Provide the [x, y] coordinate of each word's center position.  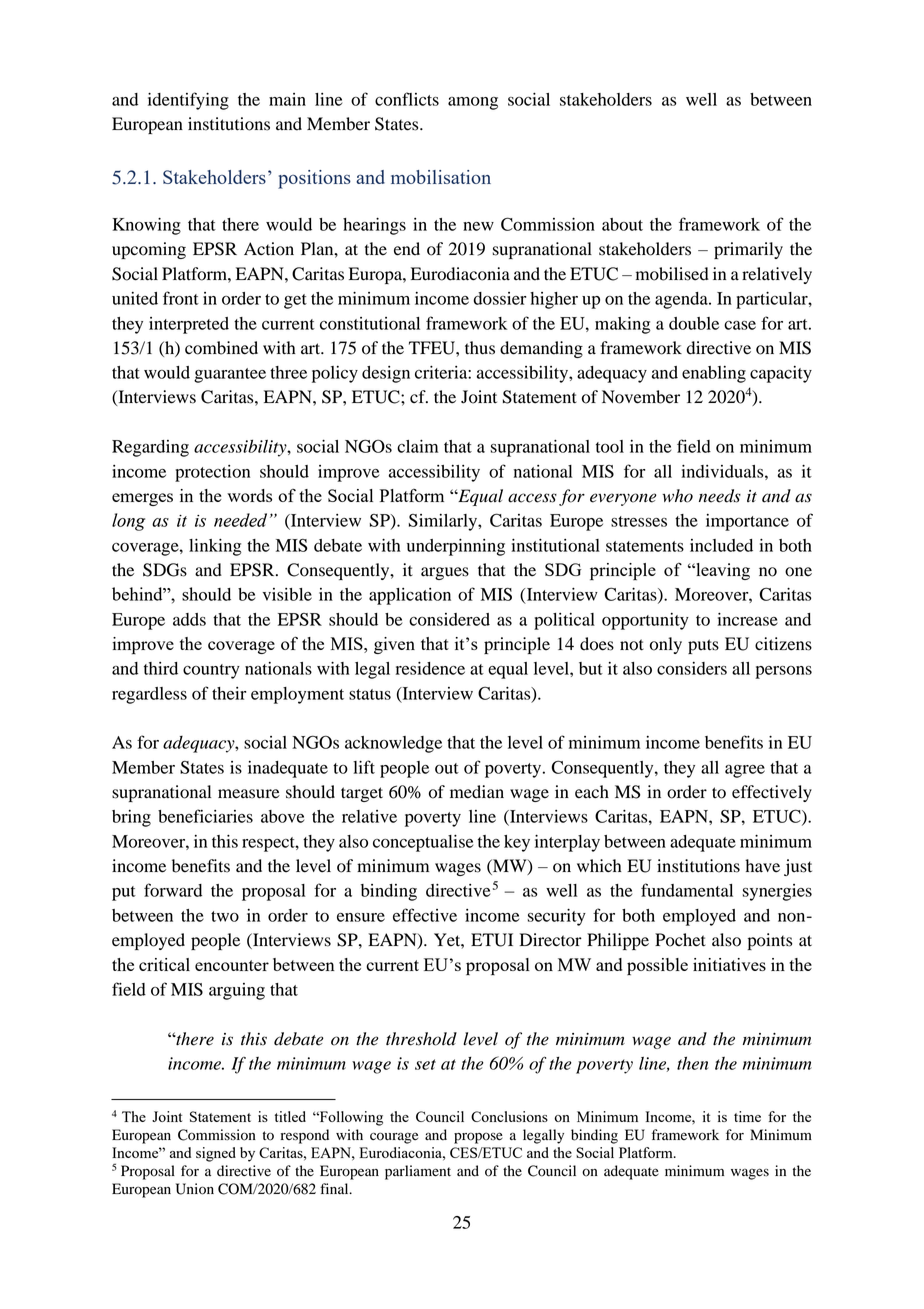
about [622, 224]
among [473, 103]
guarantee [230, 375]
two [225, 916]
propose [478, 1138]
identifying [188, 101]
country [211, 671]
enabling [714, 374]
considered [449, 619]
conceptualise [423, 843]
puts [703, 646]
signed [216, 1154]
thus [480, 348]
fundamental [687, 890]
